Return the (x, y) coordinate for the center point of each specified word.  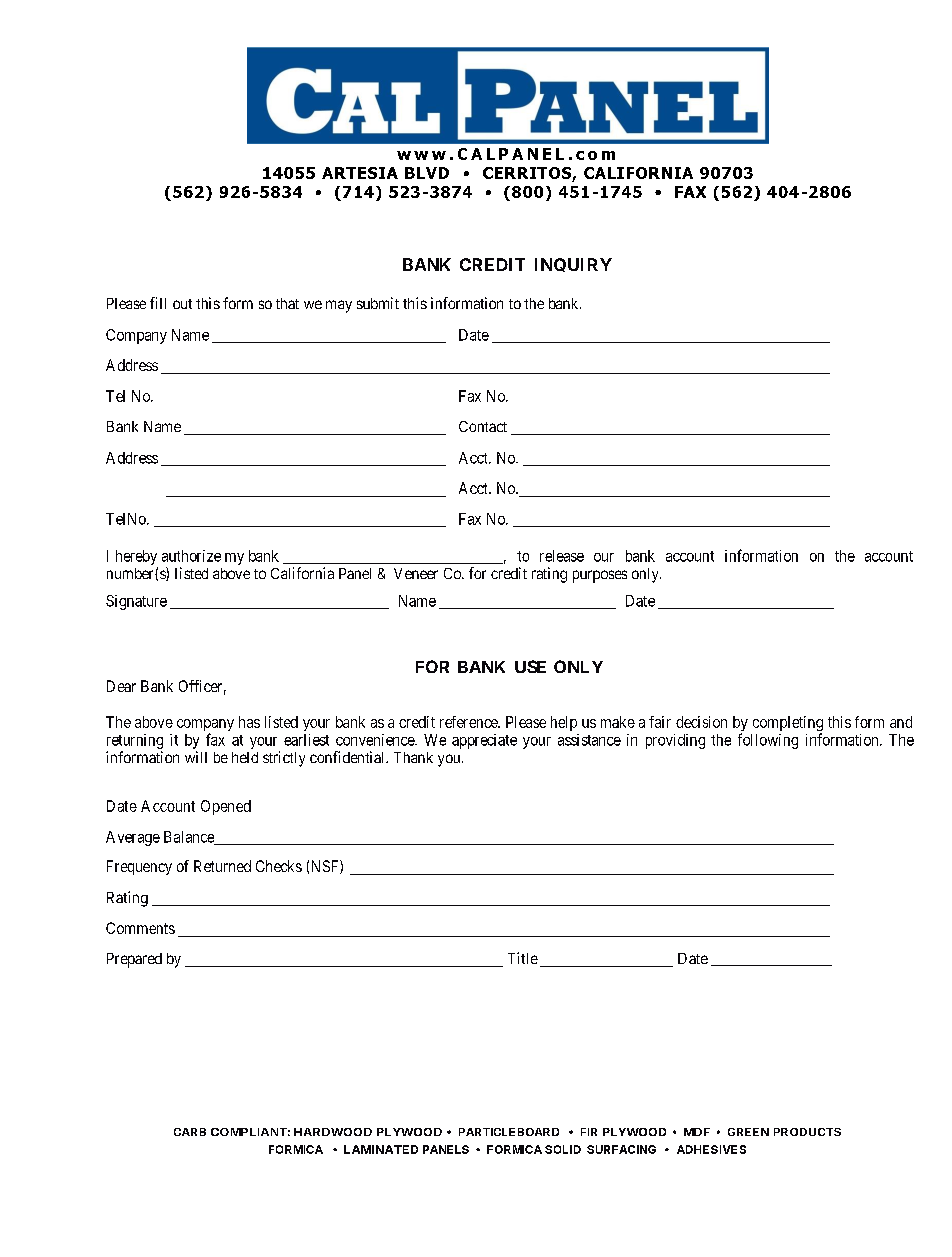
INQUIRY (573, 265)
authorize (191, 556)
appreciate (484, 741)
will (196, 757)
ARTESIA (360, 173)
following (768, 741)
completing (788, 725)
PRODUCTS (807, 1132)
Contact (483, 426)
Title (523, 958)
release (562, 556)
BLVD (427, 173)
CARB (190, 1132)
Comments (140, 928)
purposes (600, 576)
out (182, 304)
